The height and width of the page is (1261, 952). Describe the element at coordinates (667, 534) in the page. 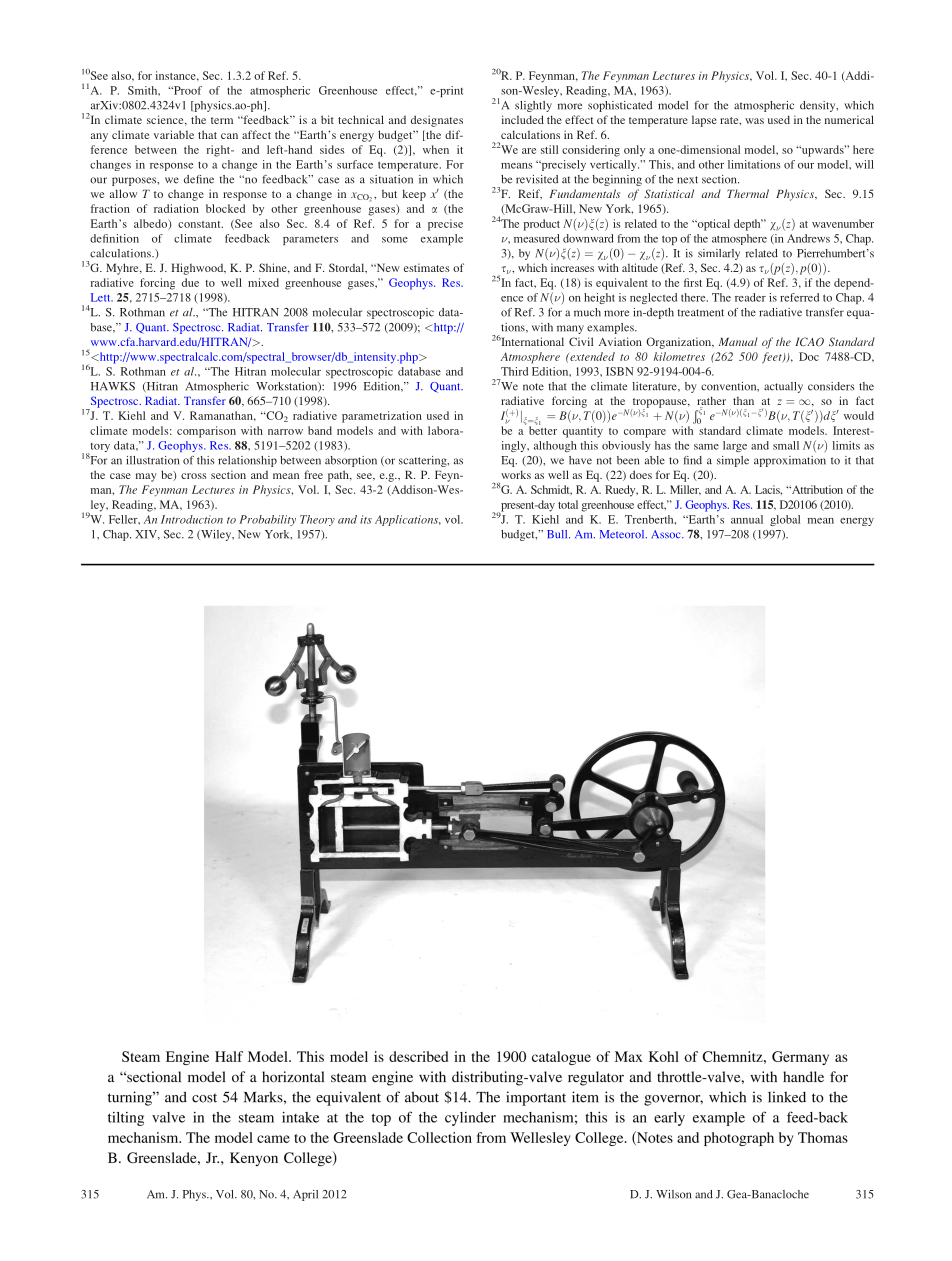

I see `Assoc` at that location.
